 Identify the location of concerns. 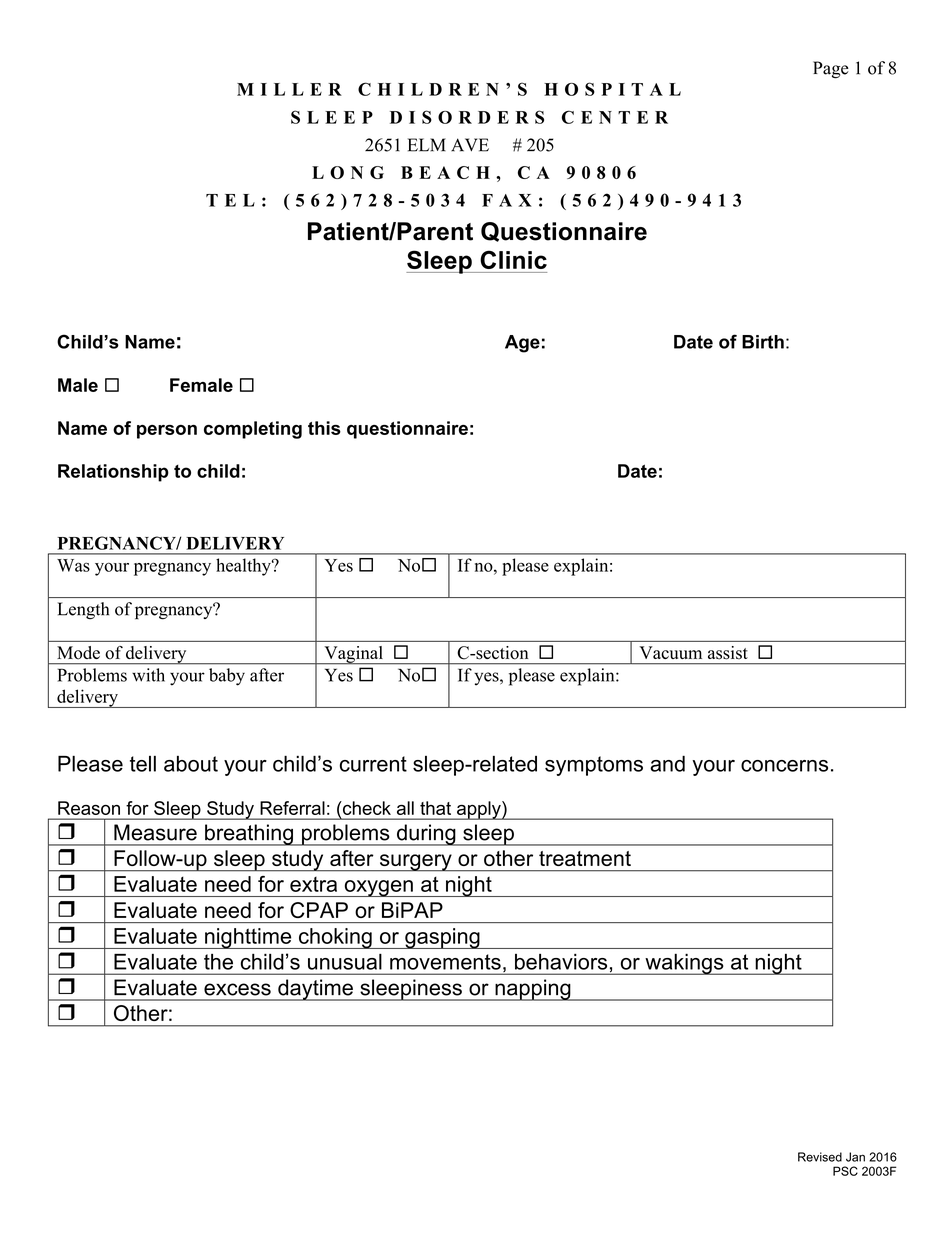
(784, 766).
